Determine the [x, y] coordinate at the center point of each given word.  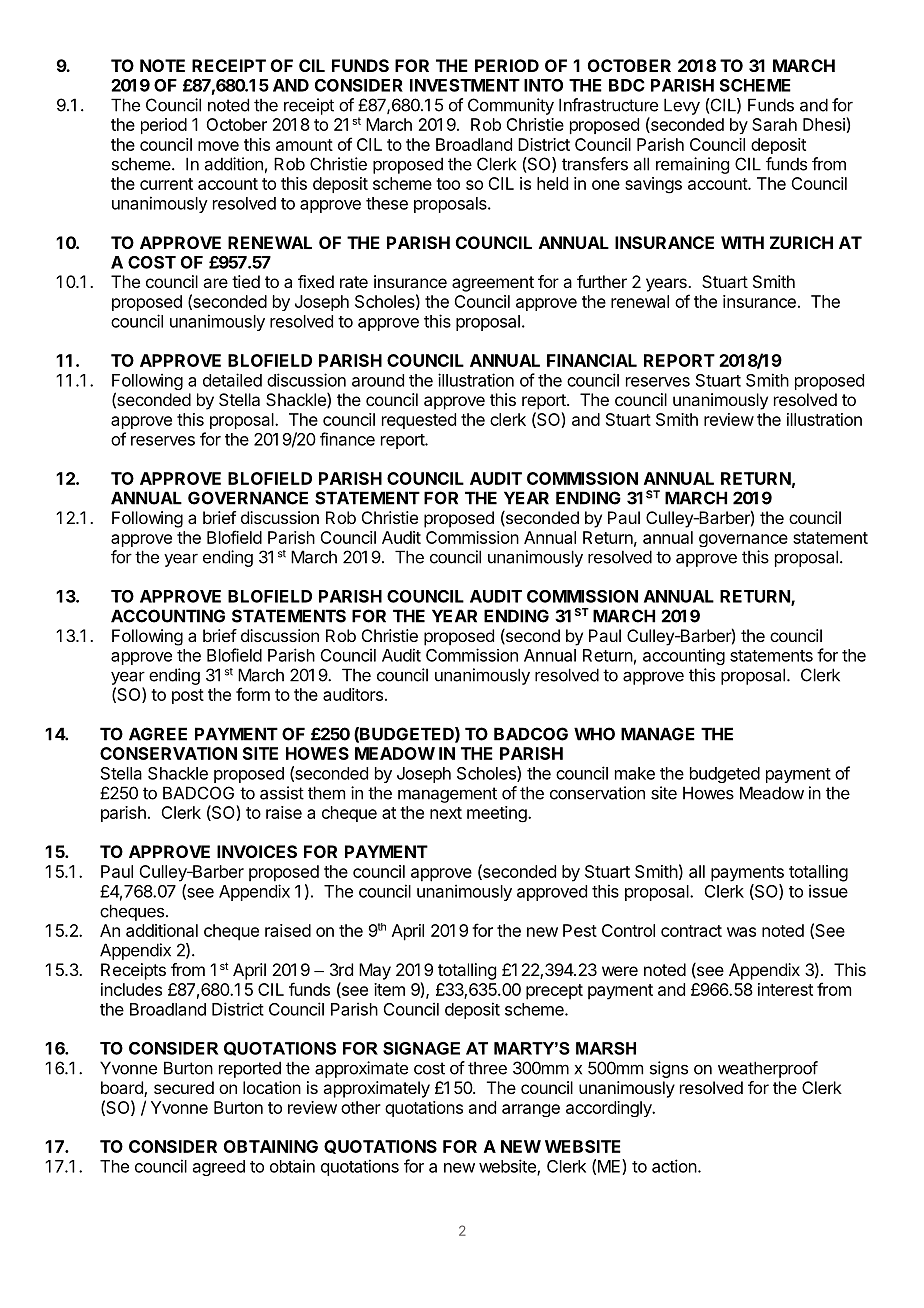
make [635, 773]
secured [184, 1087]
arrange [531, 1110]
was [741, 932]
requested [419, 421]
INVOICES [257, 851]
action [674, 1166]
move [218, 146]
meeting [498, 814]
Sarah [774, 124]
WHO [594, 734]
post [188, 696]
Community [511, 106]
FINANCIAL [592, 360]
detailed [232, 380]
